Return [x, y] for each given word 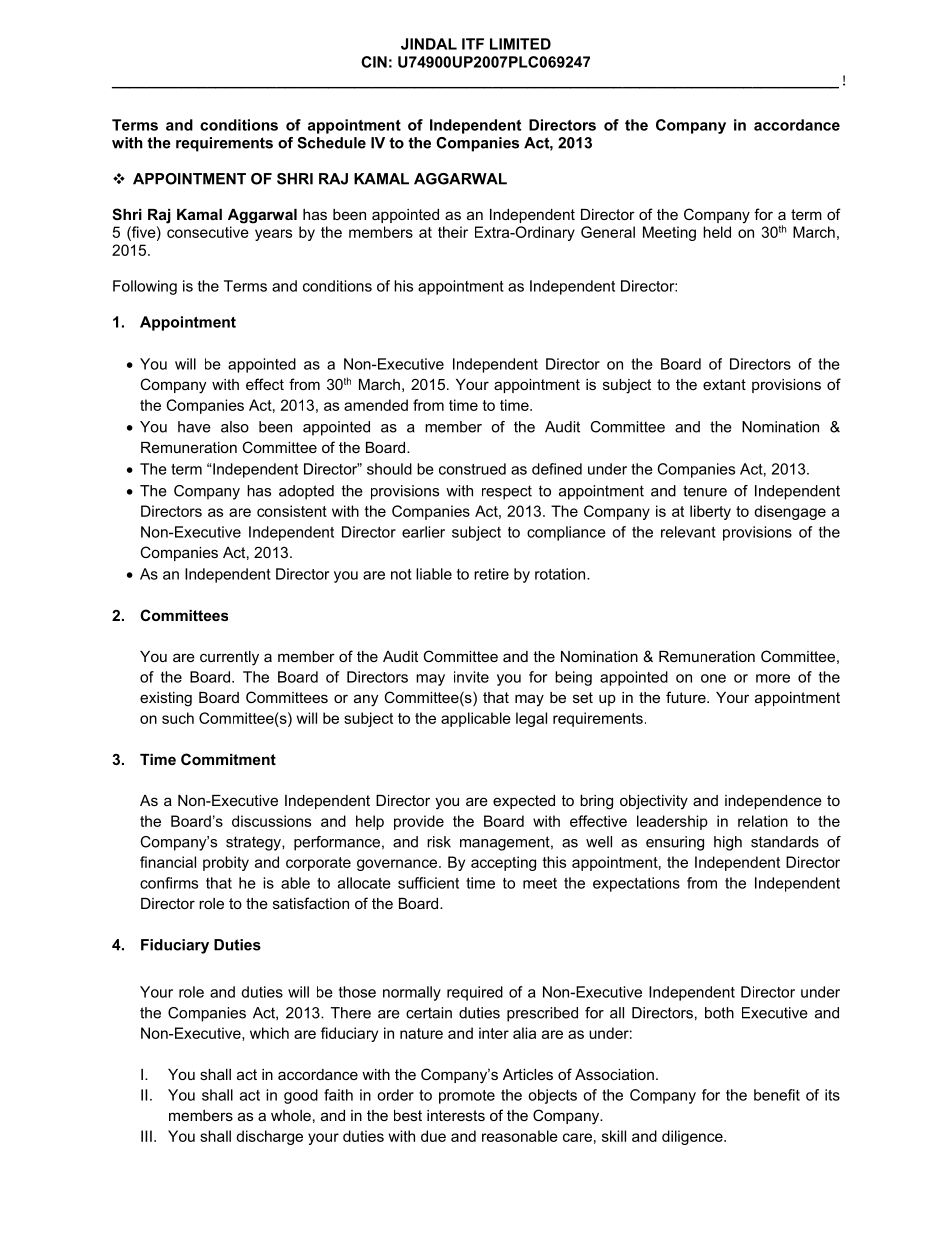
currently [229, 658]
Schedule [331, 143]
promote [467, 1097]
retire [491, 574]
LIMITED [520, 44]
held [717, 232]
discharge [269, 1137]
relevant [688, 532]
